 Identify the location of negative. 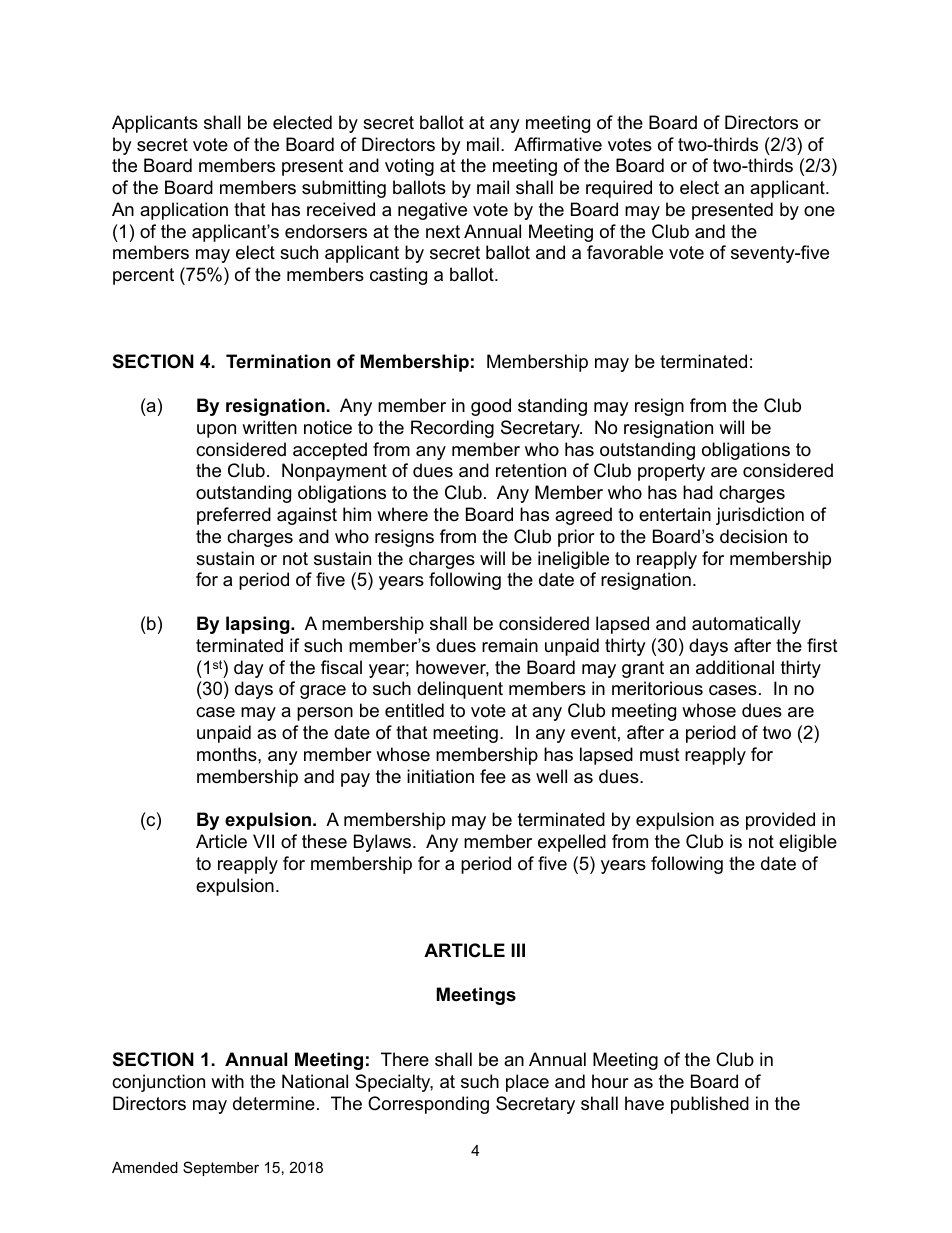
(432, 211).
